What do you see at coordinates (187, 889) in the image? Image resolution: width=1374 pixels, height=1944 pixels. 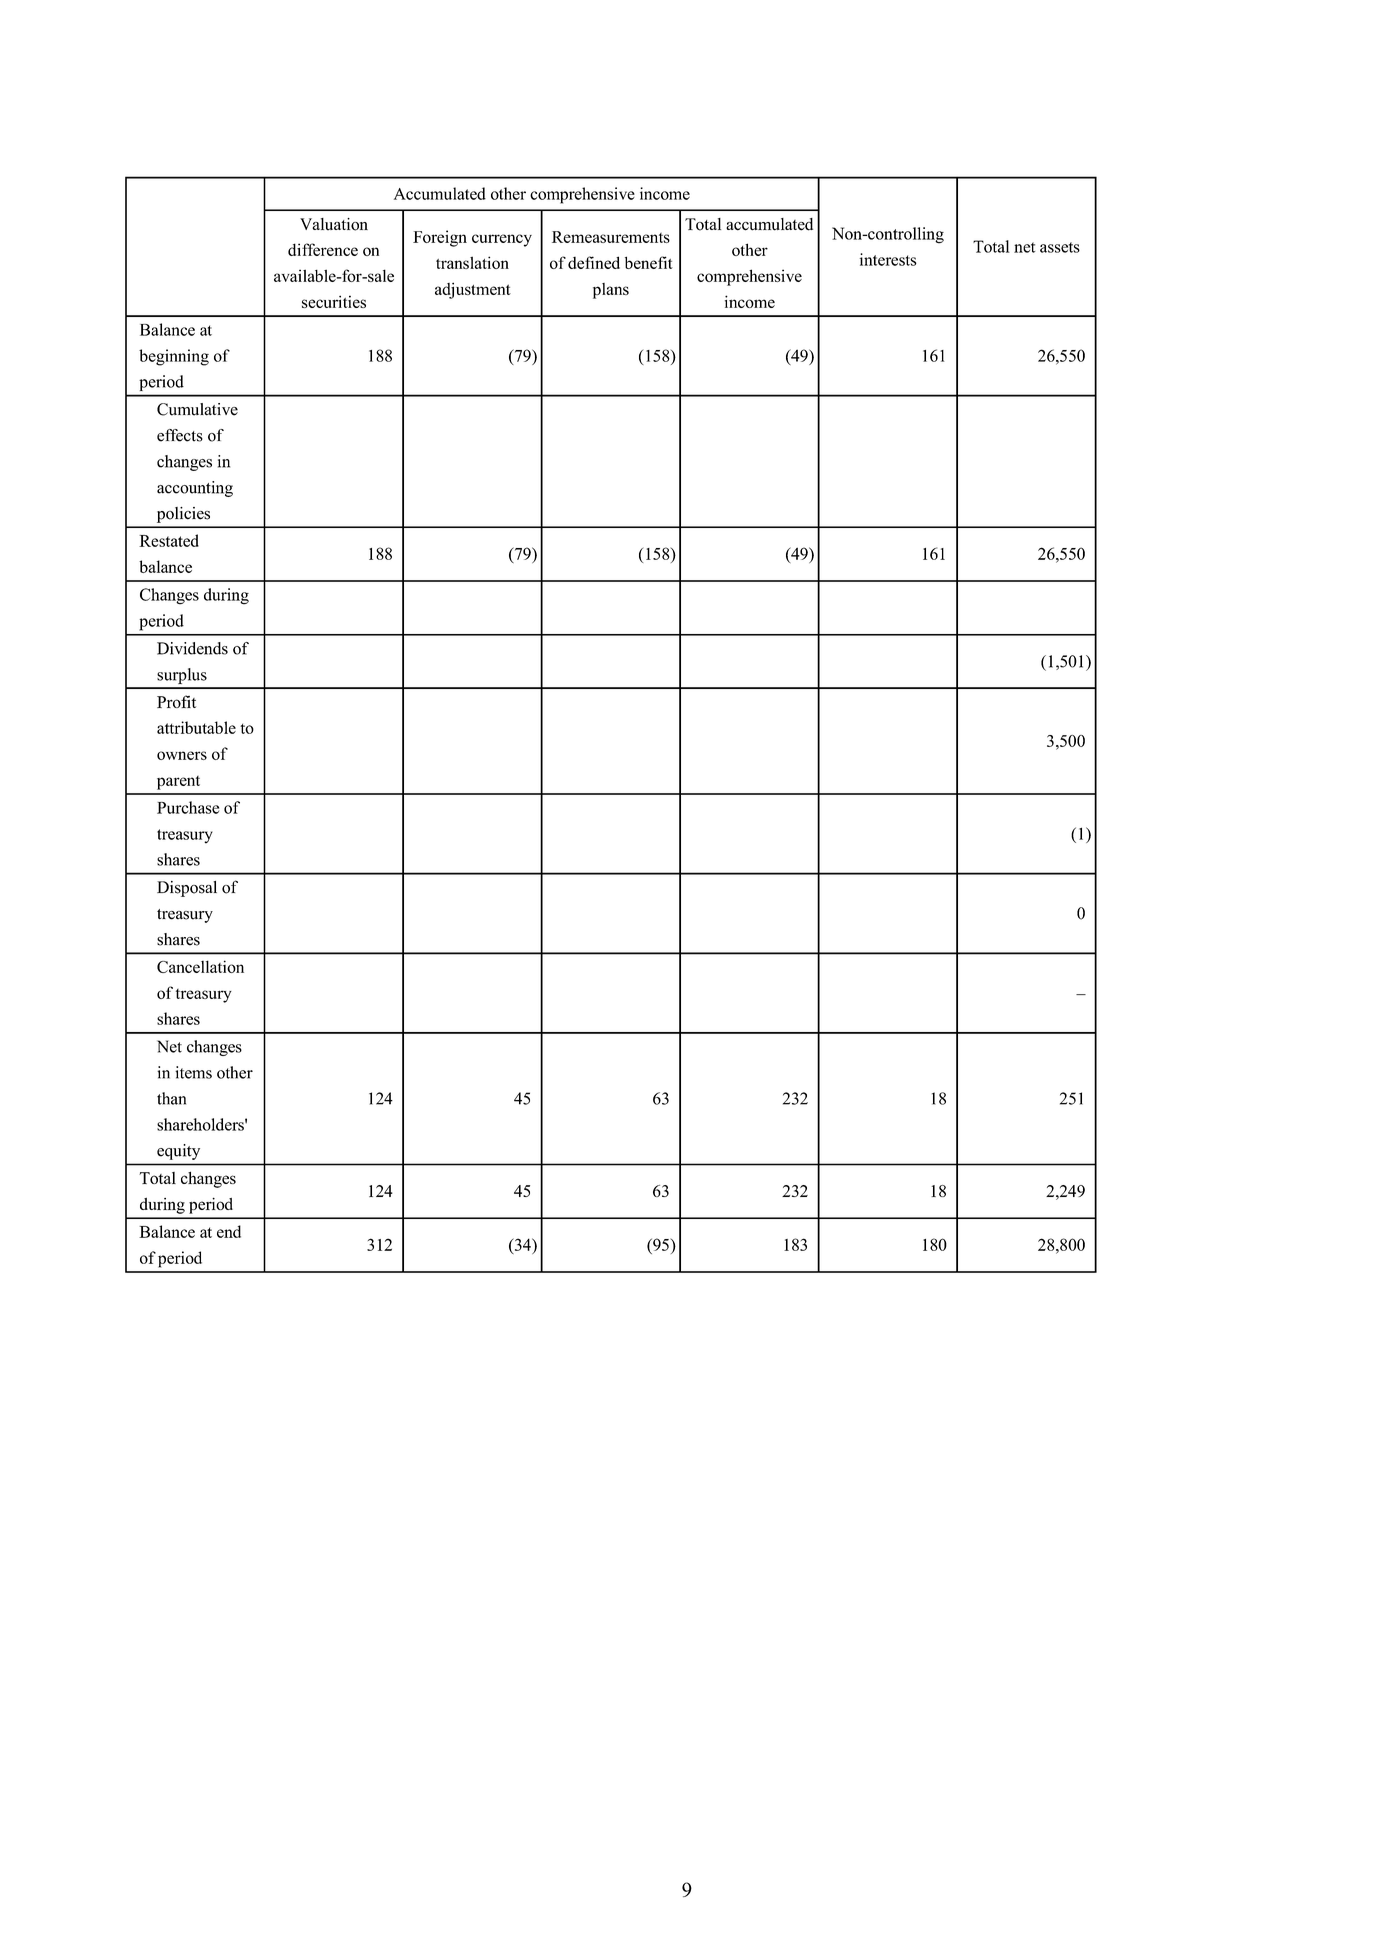 I see `Disposal` at bounding box center [187, 889].
